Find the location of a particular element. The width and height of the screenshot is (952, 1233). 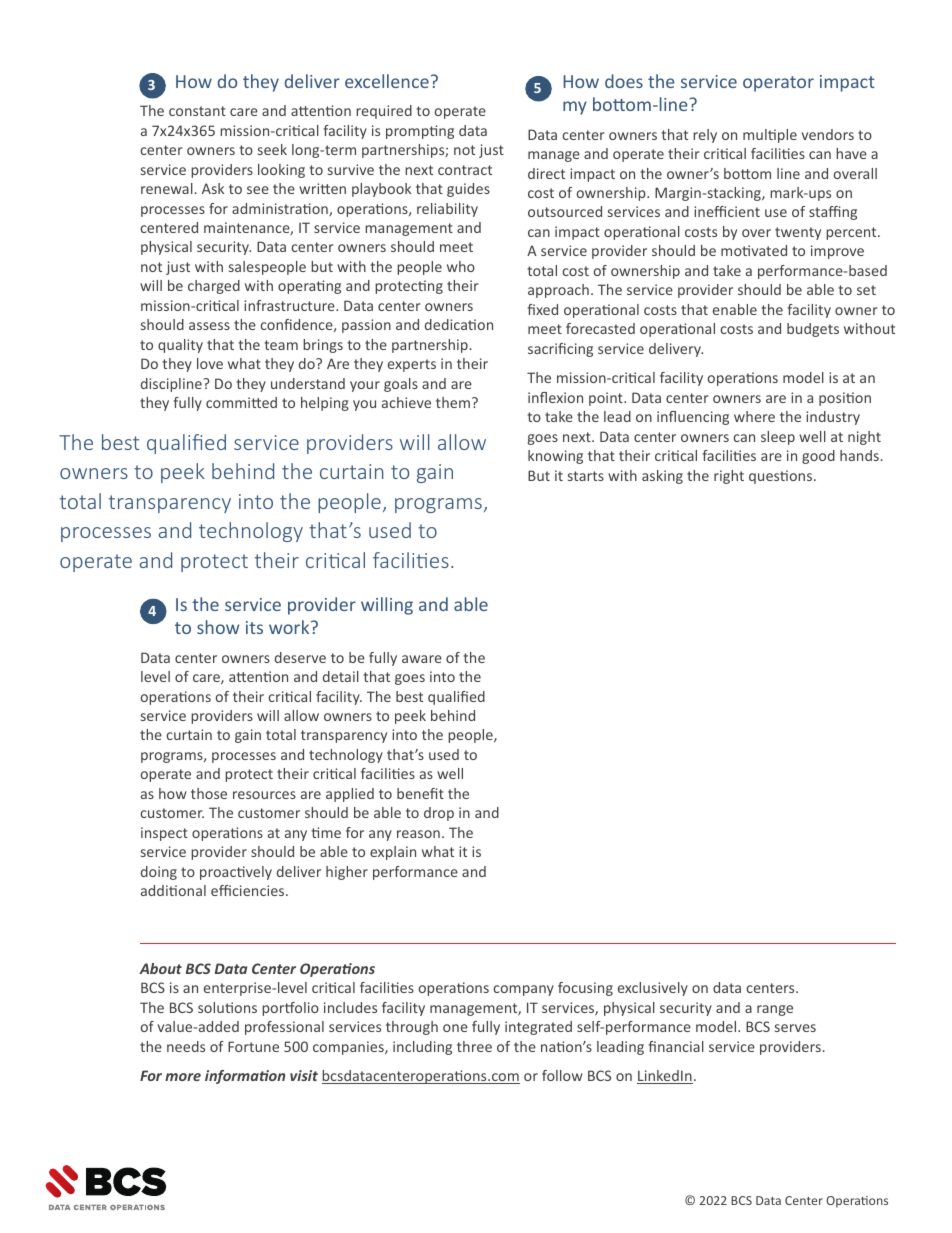

constant is located at coordinates (197, 111).
